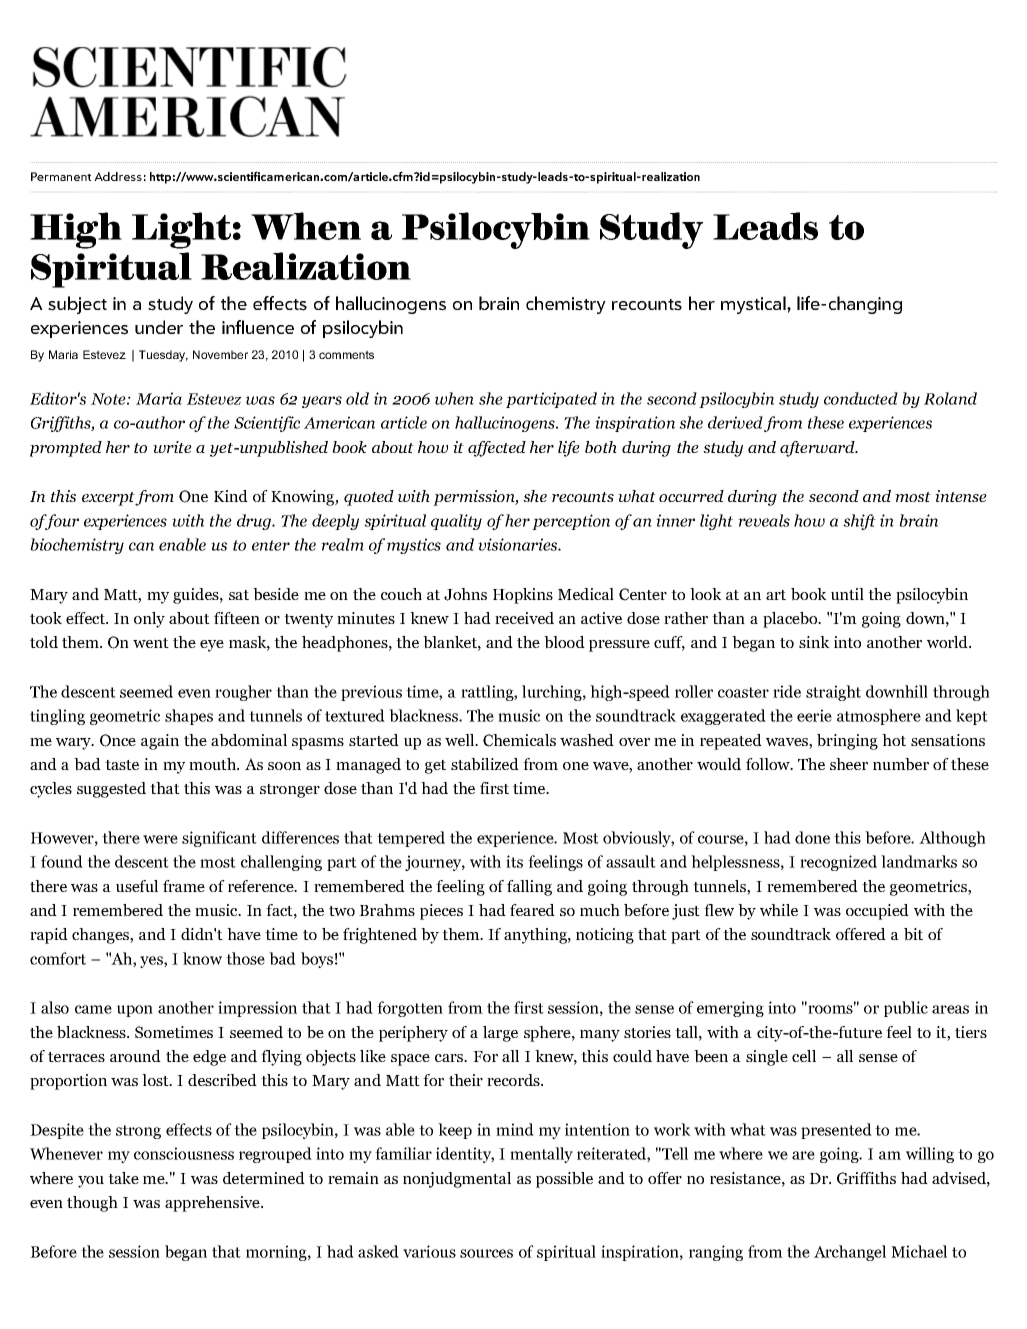 The width and height of the page is (1027, 1329). Describe the element at coordinates (213, 1204) in the page. I see `apprehensive` at that location.
